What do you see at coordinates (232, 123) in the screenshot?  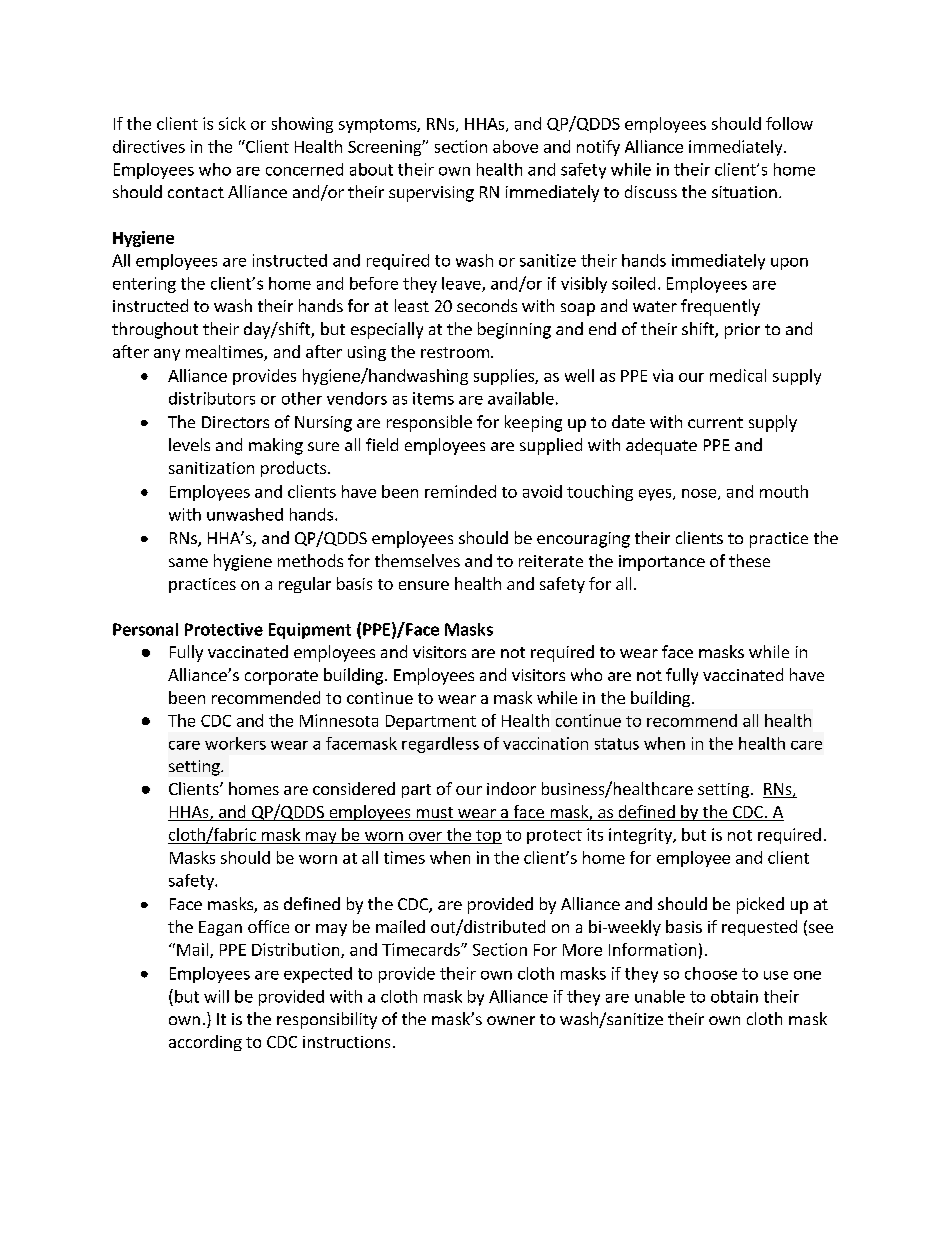 I see `sick` at bounding box center [232, 123].
